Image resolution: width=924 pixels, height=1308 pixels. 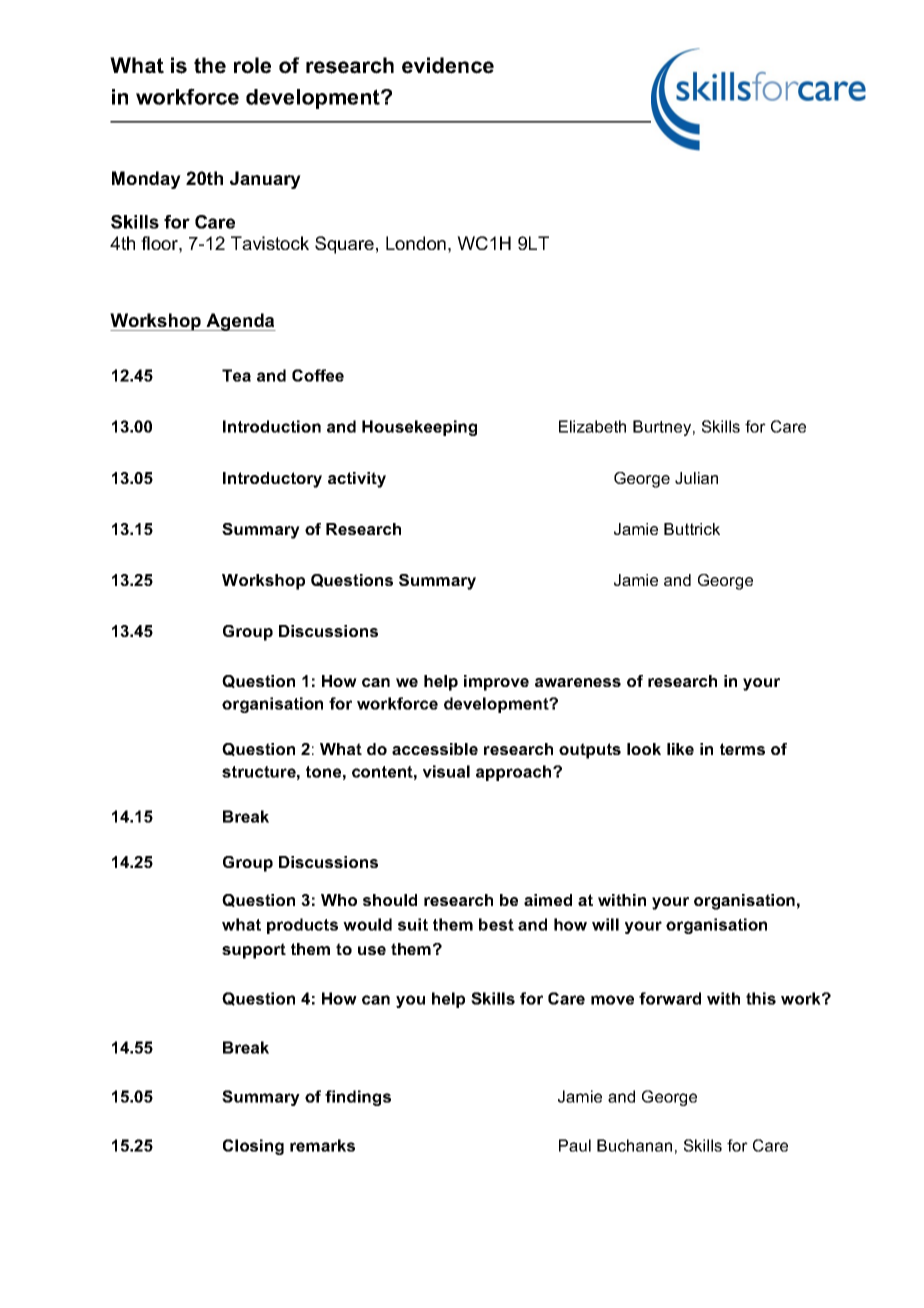 What do you see at coordinates (252, 65) in the screenshot?
I see `role` at bounding box center [252, 65].
